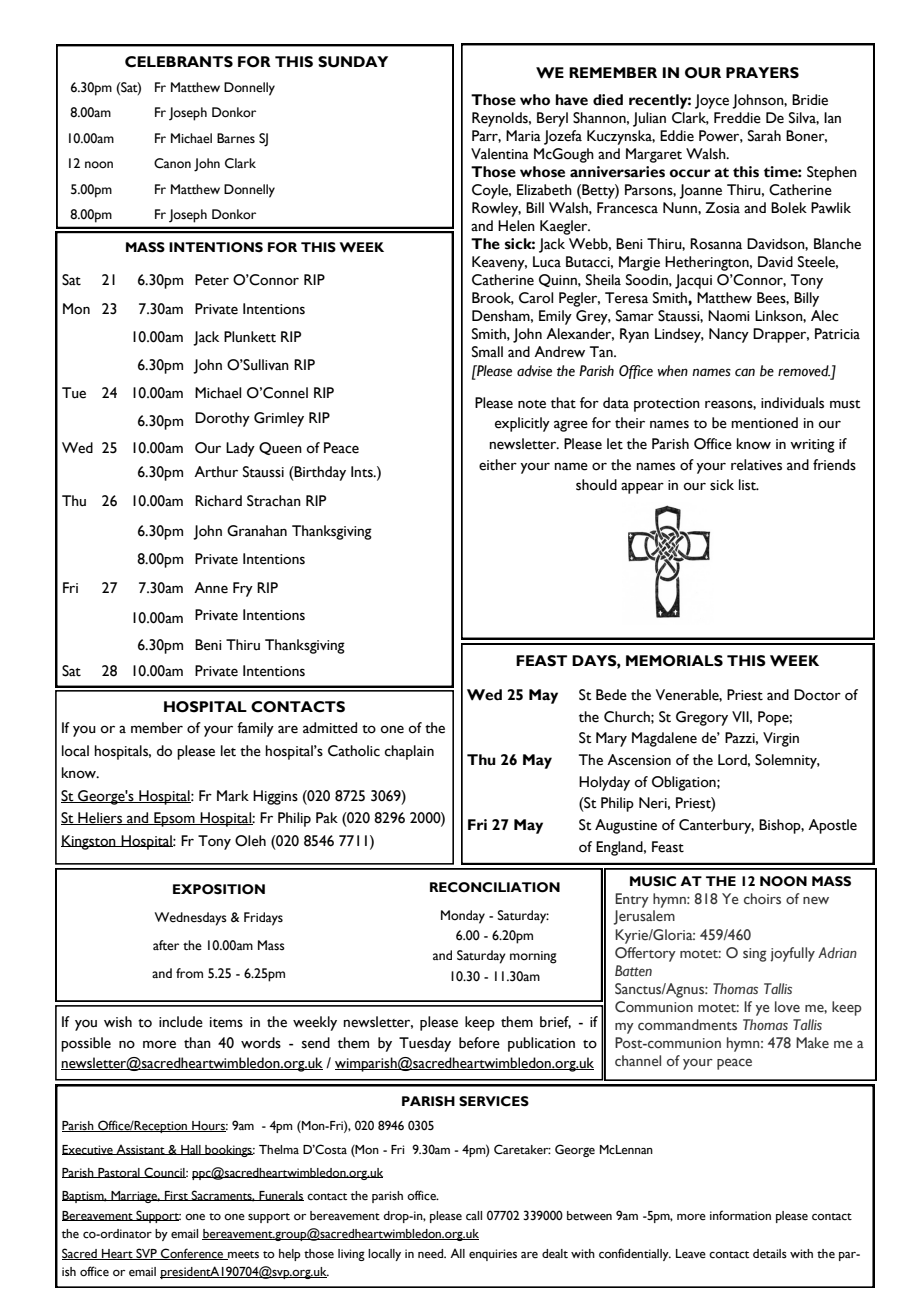  What do you see at coordinates (495, 887) in the image?
I see `RECONCILIATION` at bounding box center [495, 887].
